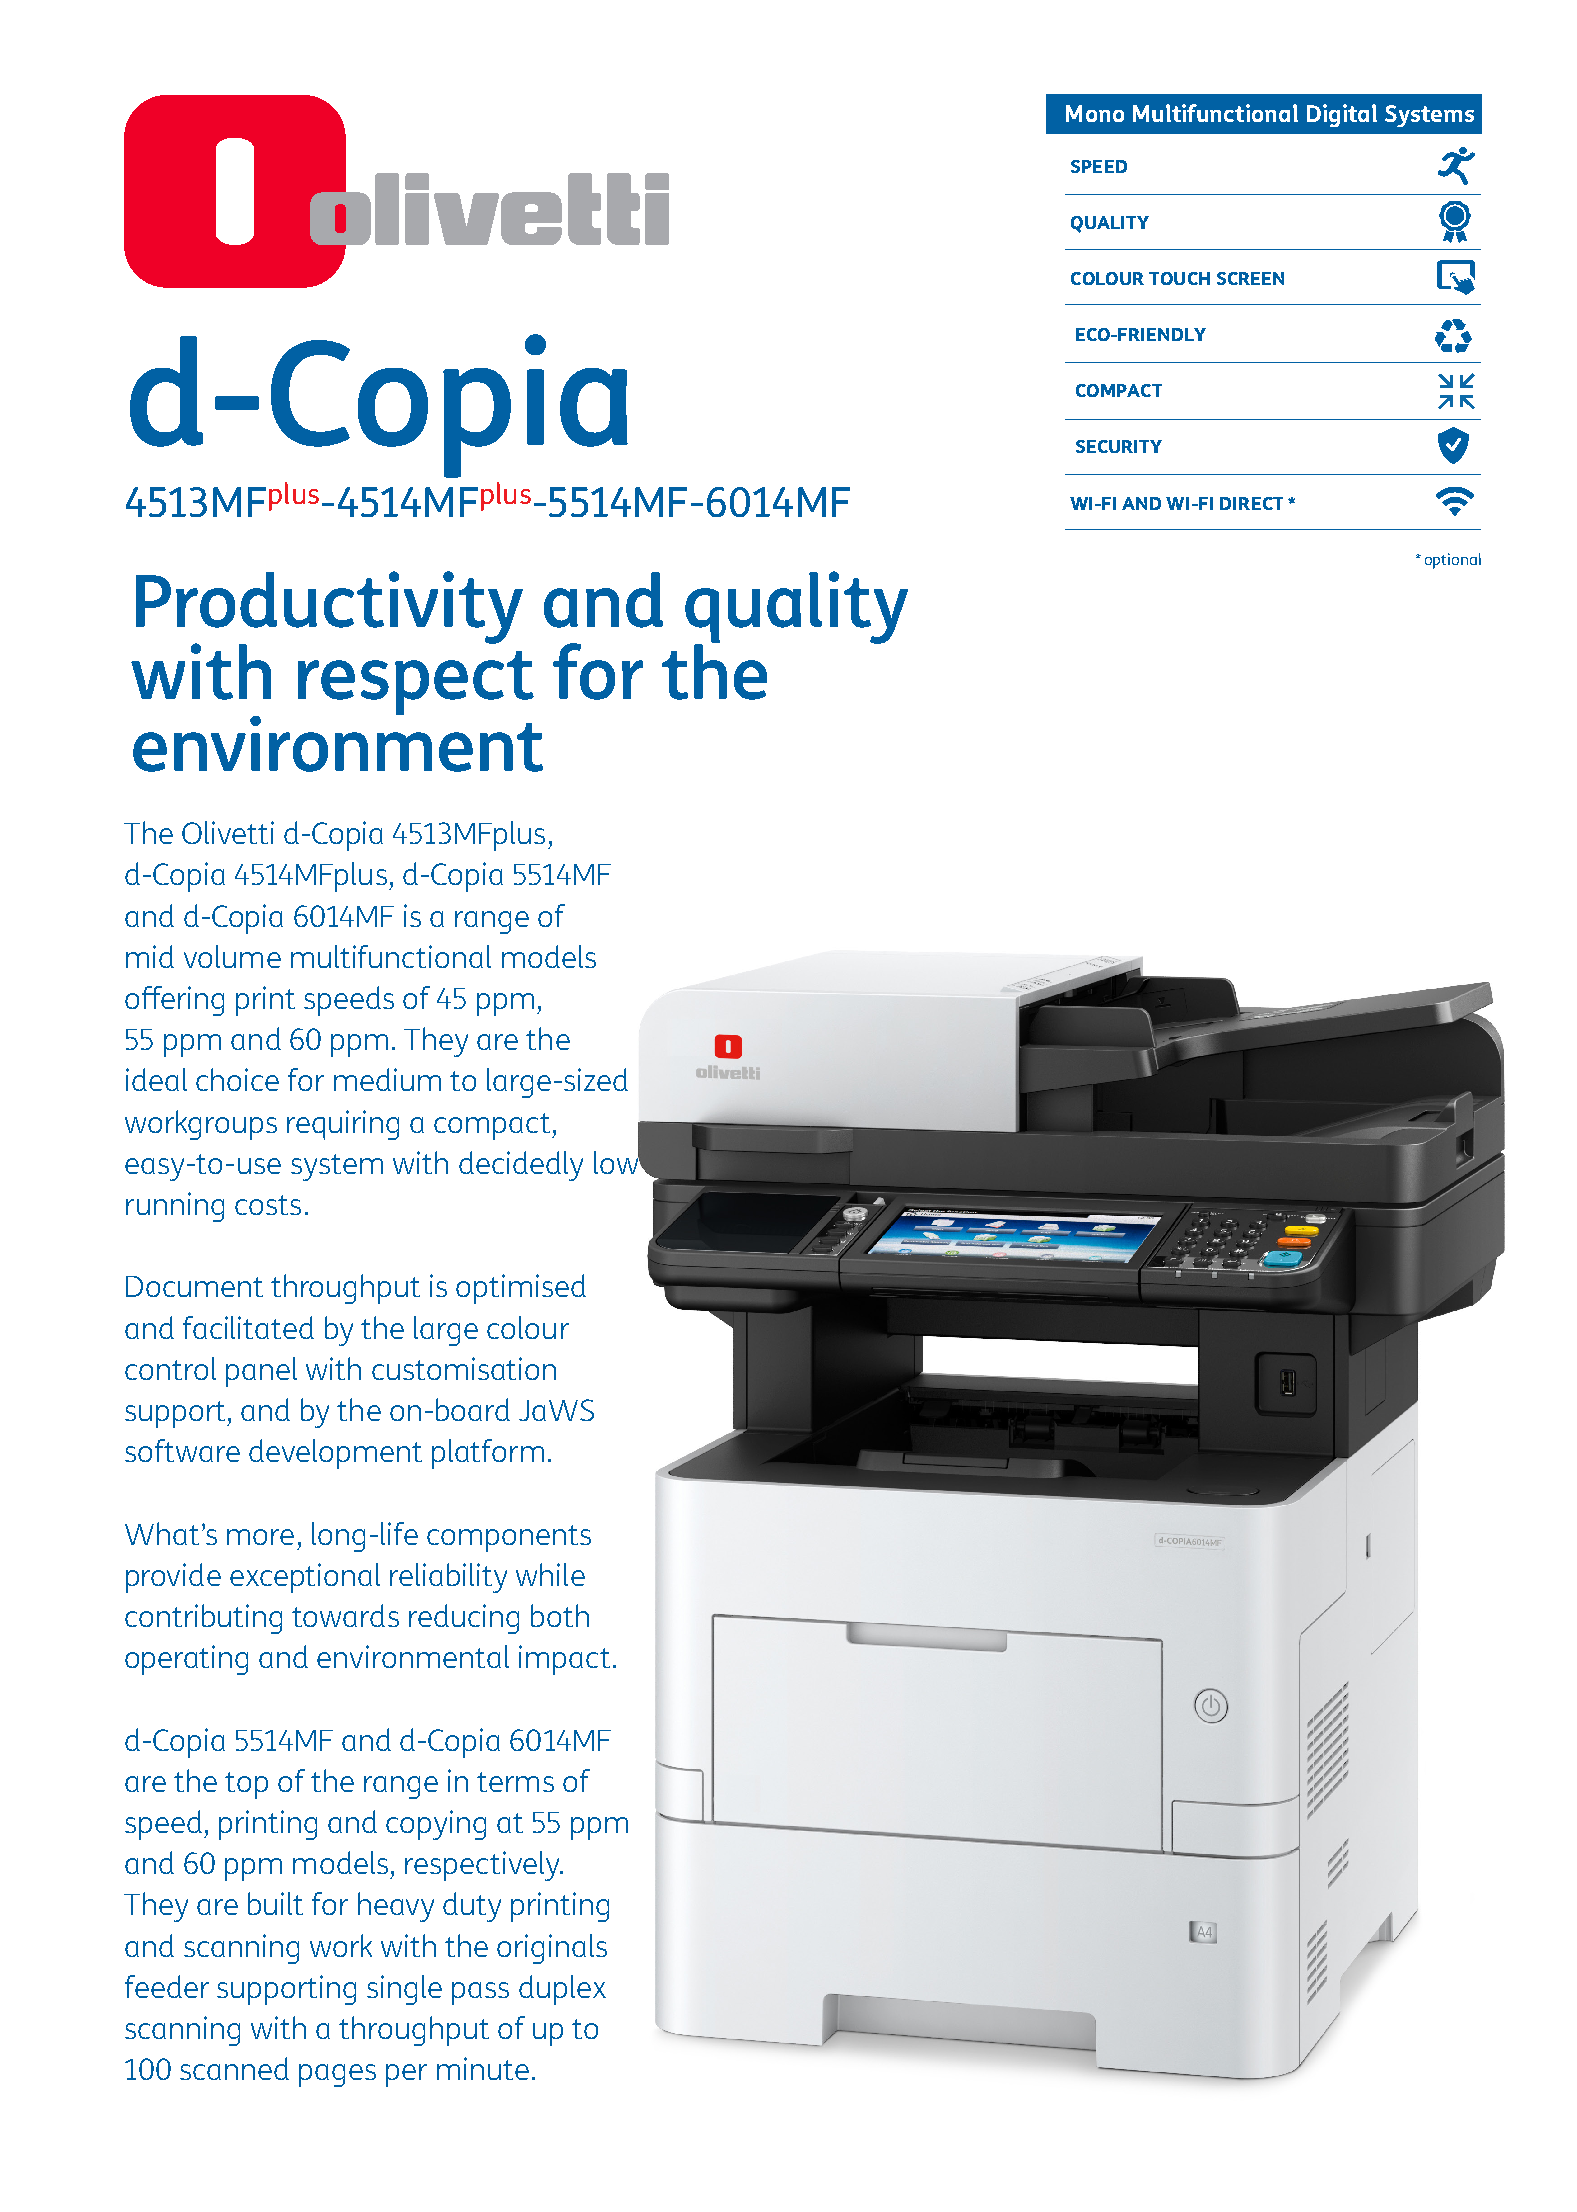 Image resolution: width=1577 pixels, height=2212 pixels. Describe the element at coordinates (1095, 113) in the screenshot. I see `Mono` at that location.
